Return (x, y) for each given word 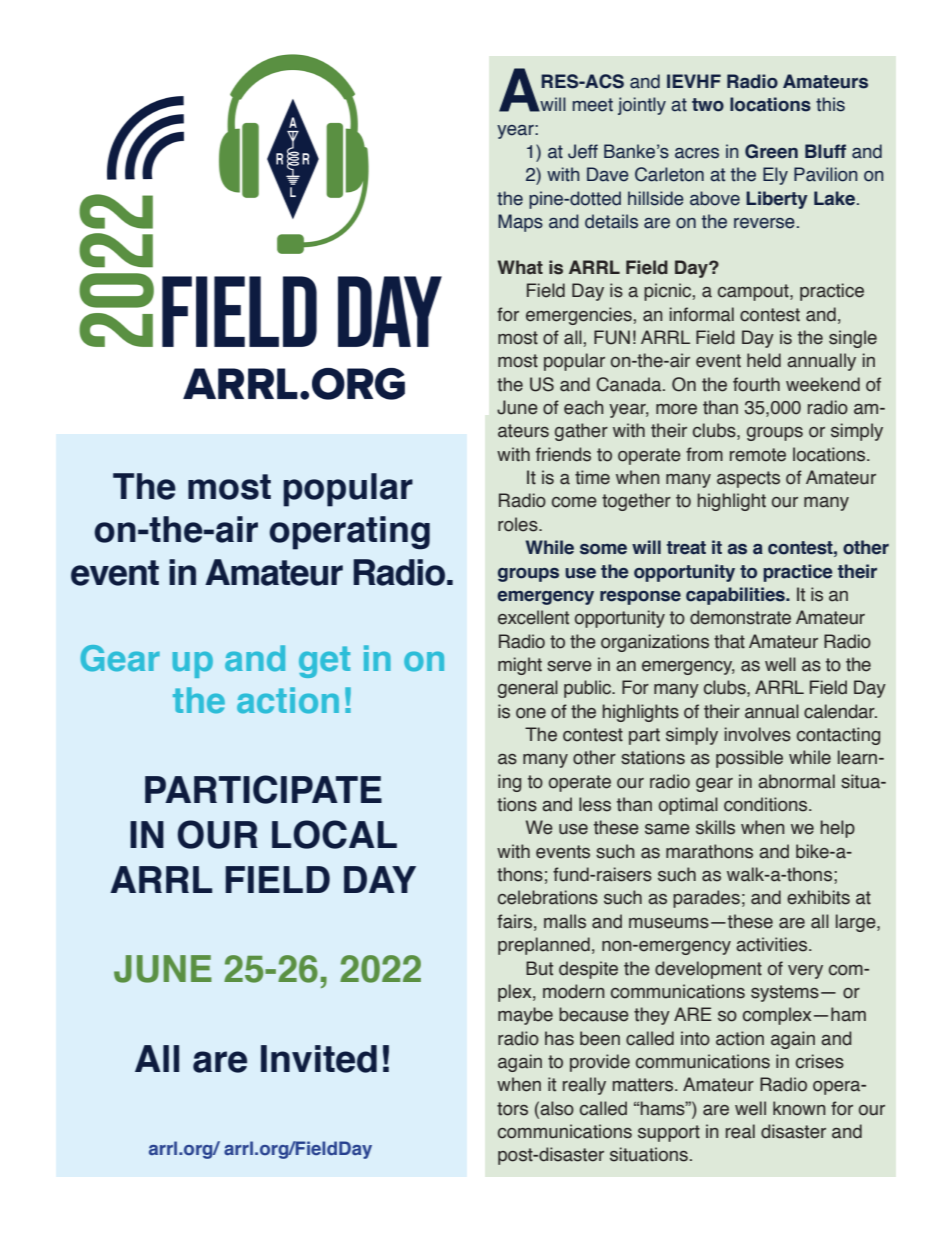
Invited (319, 1059)
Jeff (583, 151)
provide (600, 1063)
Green (771, 151)
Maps (520, 223)
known (799, 1108)
